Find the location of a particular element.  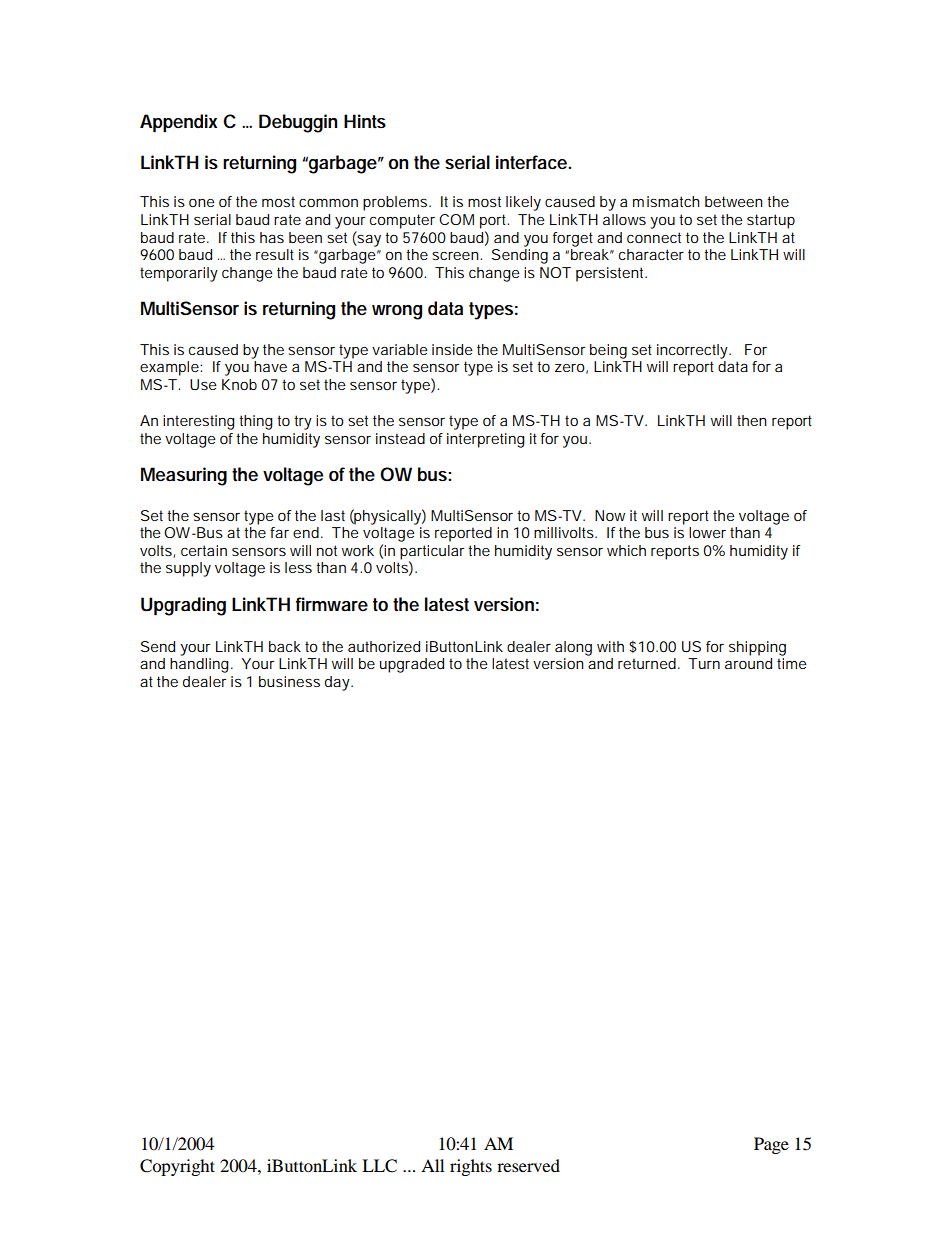

between is located at coordinates (734, 201).
